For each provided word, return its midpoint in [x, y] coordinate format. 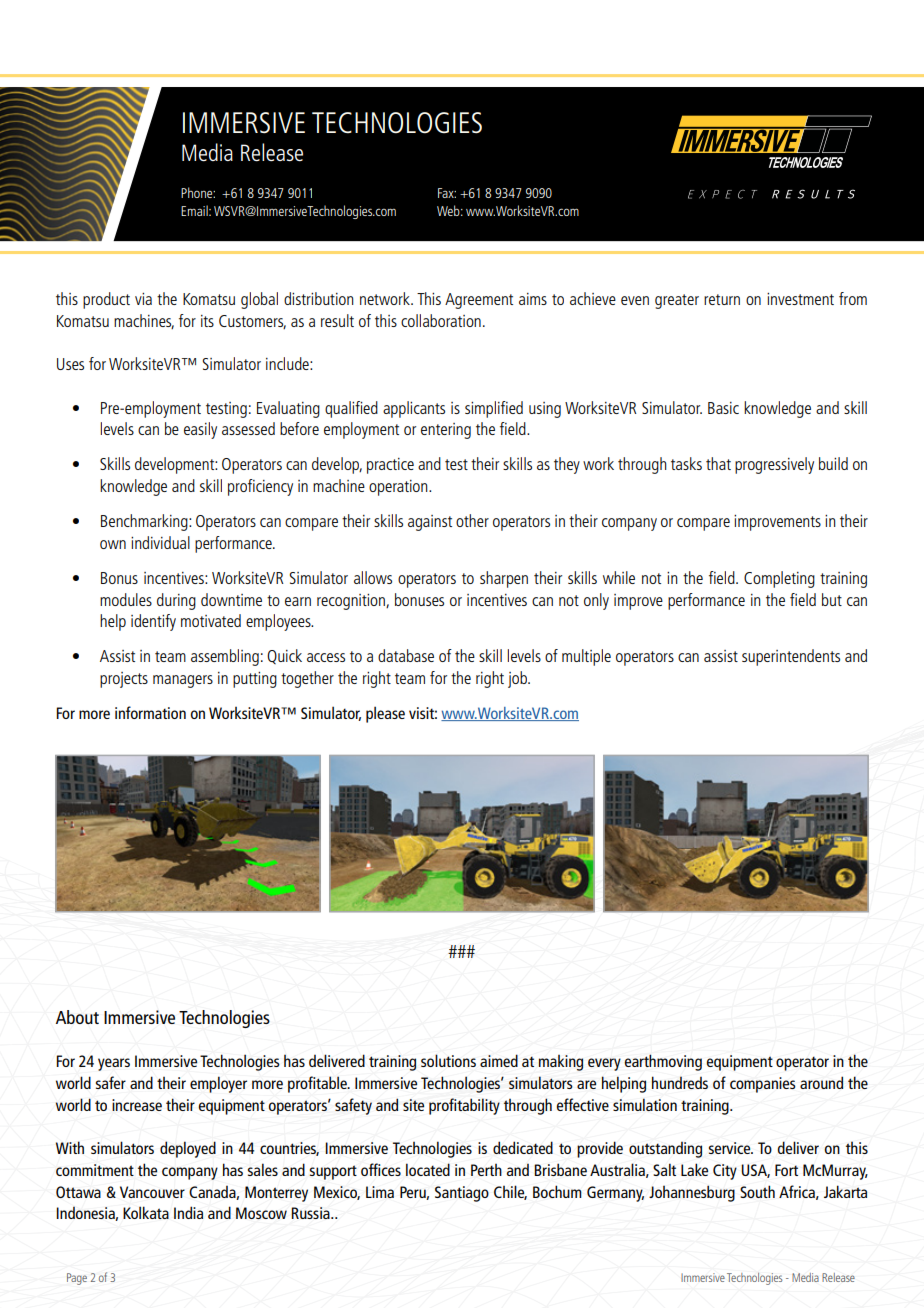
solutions [448, 1060]
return [722, 299]
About [77, 1017]
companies [763, 1085]
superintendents [791, 657]
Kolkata [146, 1212]
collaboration [441, 320]
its [207, 321]
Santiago [462, 1194]
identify [153, 622]
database [406, 655]
